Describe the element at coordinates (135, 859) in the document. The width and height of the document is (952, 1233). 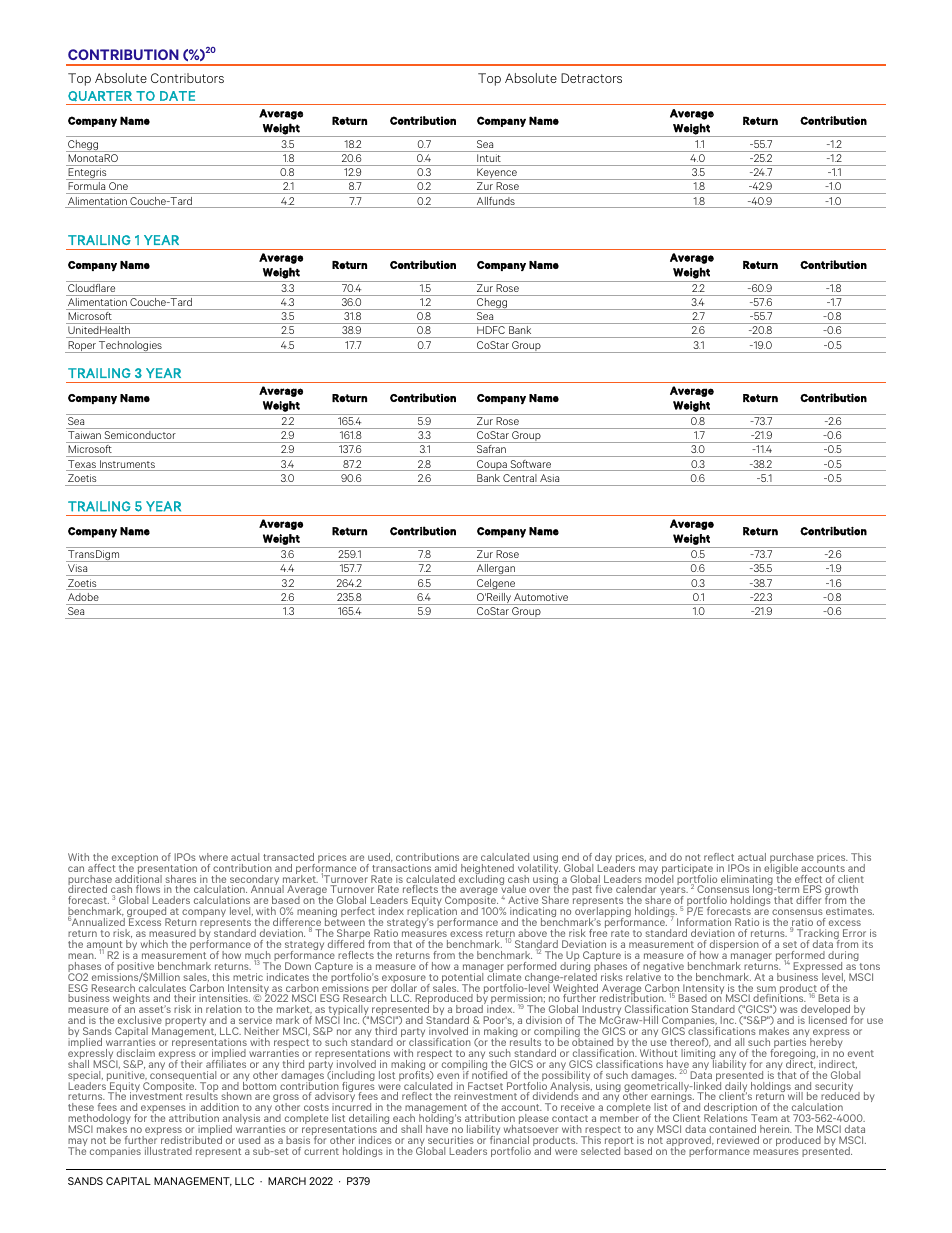
I see `exception` at that location.
